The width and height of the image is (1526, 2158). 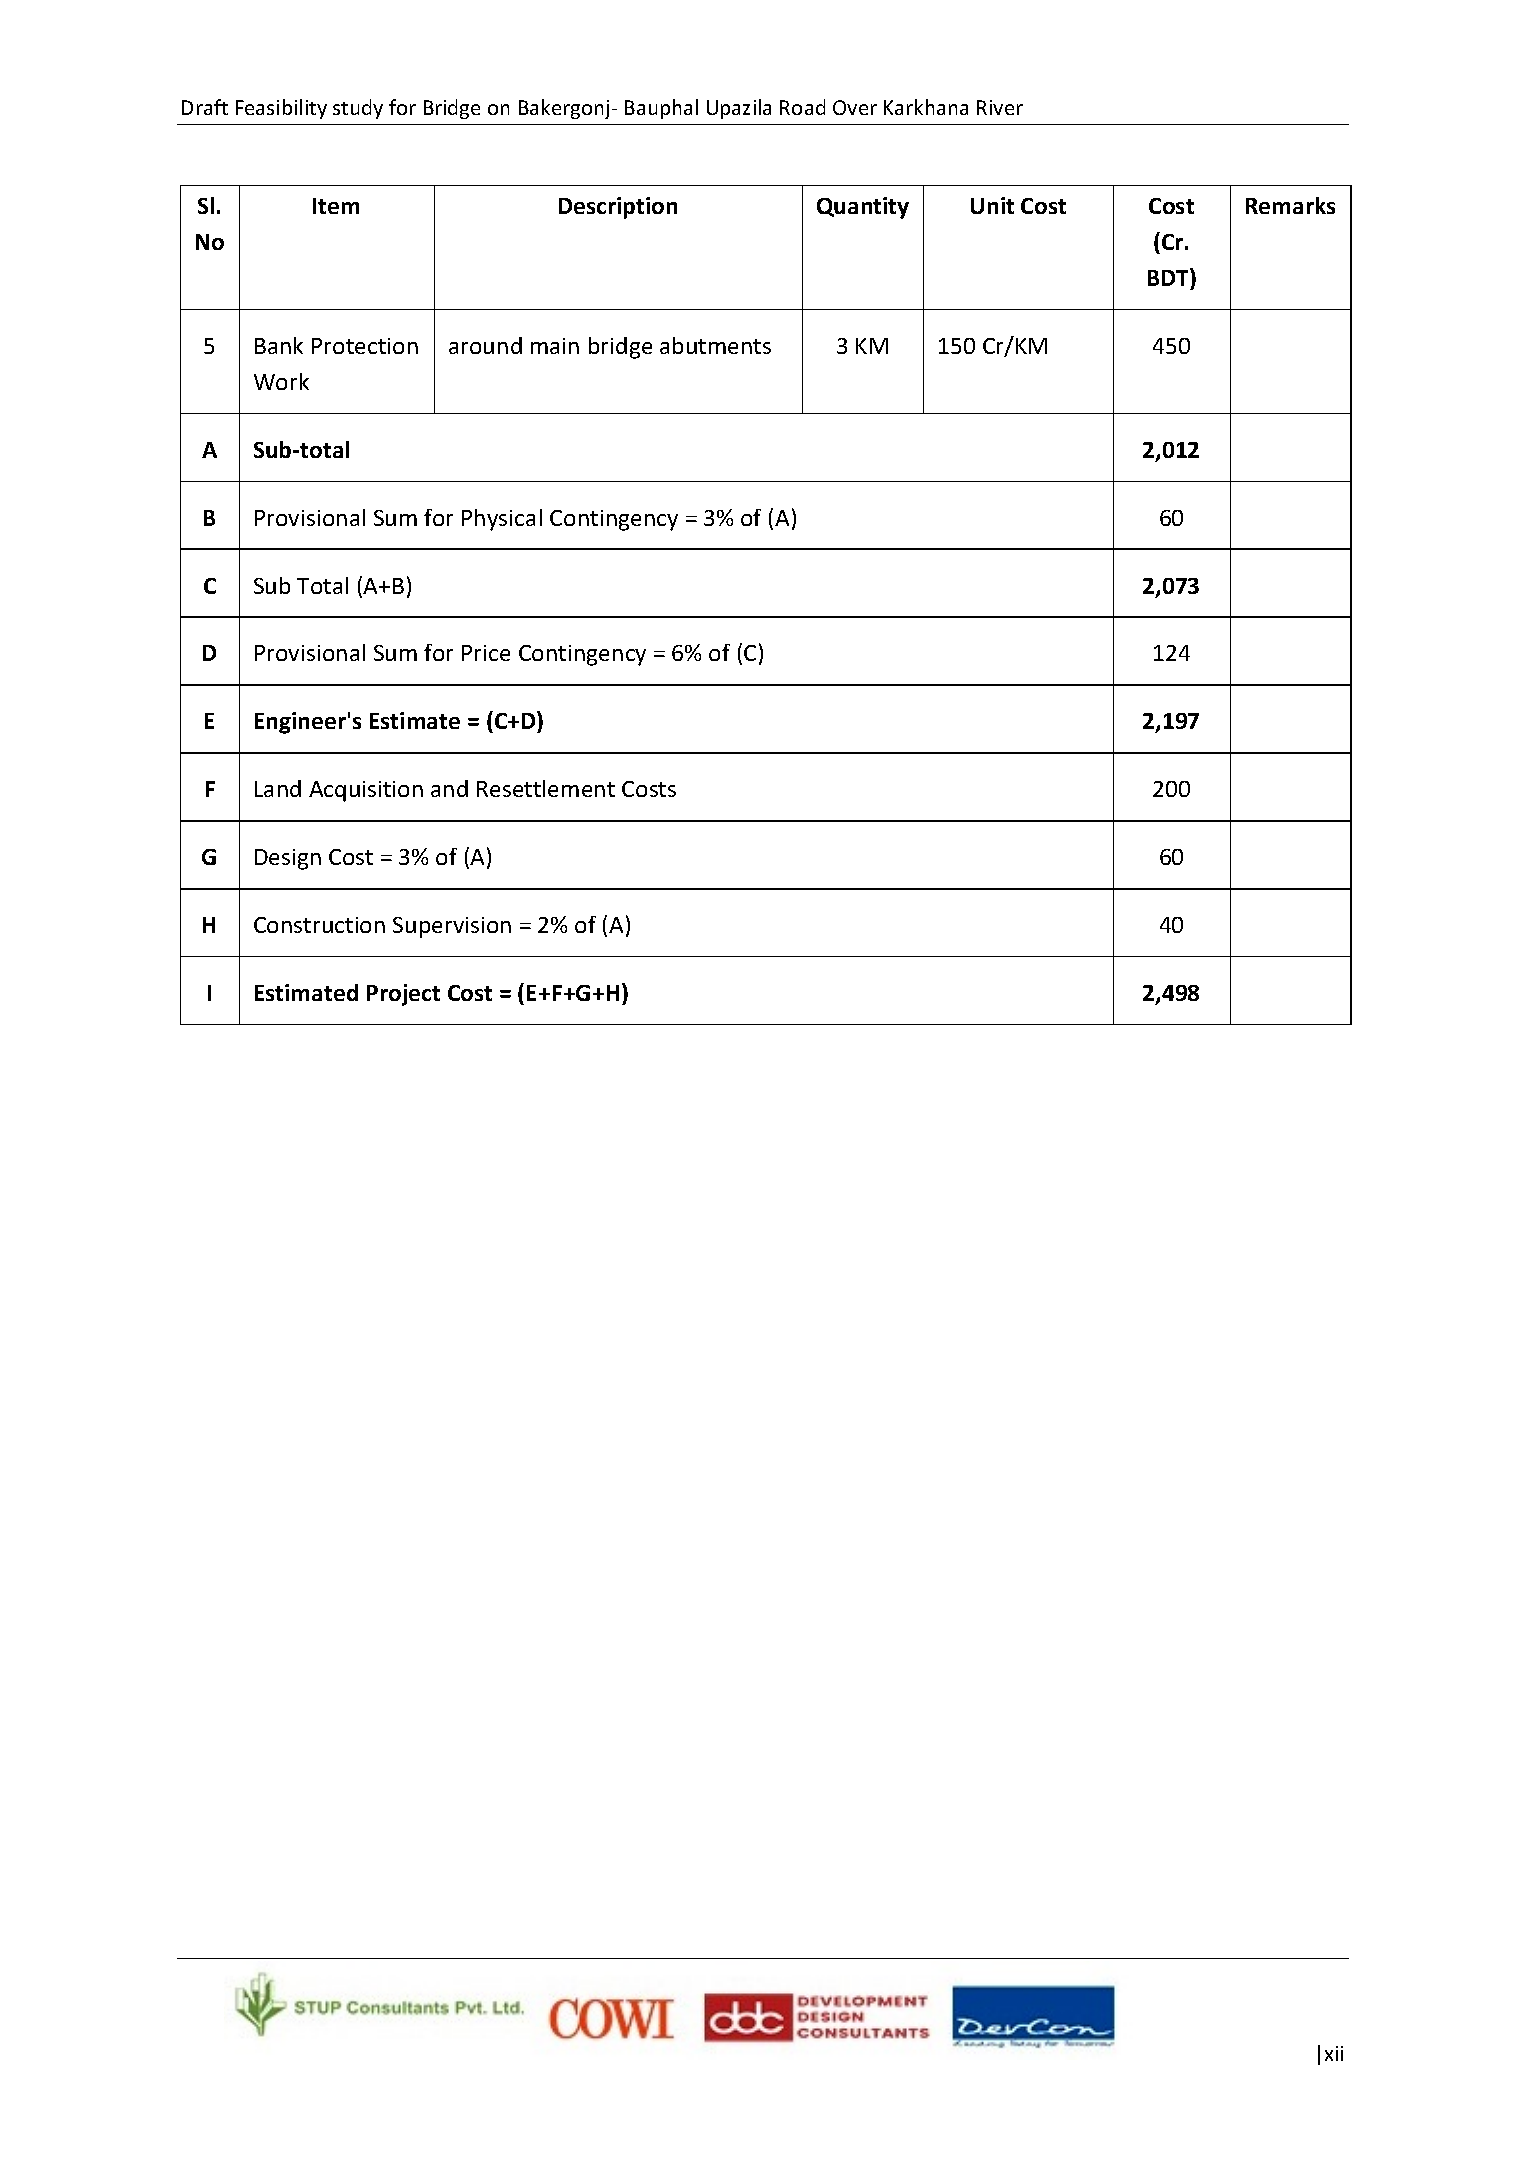 What do you see at coordinates (288, 859) in the image?
I see `Design` at bounding box center [288, 859].
